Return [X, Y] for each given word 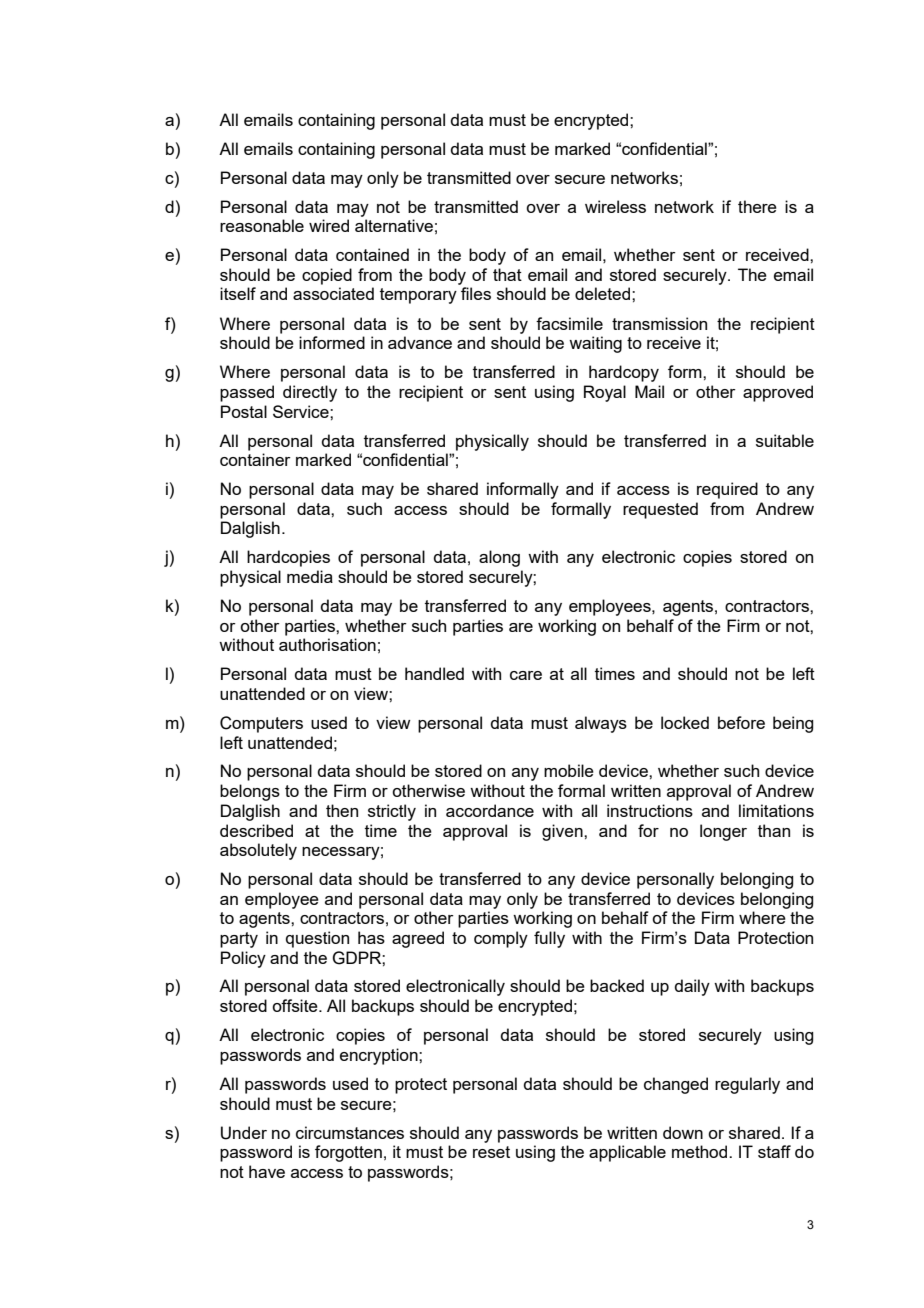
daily [692, 987]
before [741, 722]
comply [501, 939]
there [757, 206]
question [317, 939]
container [255, 459]
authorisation [327, 644]
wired [329, 225]
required [727, 490]
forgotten [348, 1153]
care [526, 675]
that [507, 274]
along [499, 558]
